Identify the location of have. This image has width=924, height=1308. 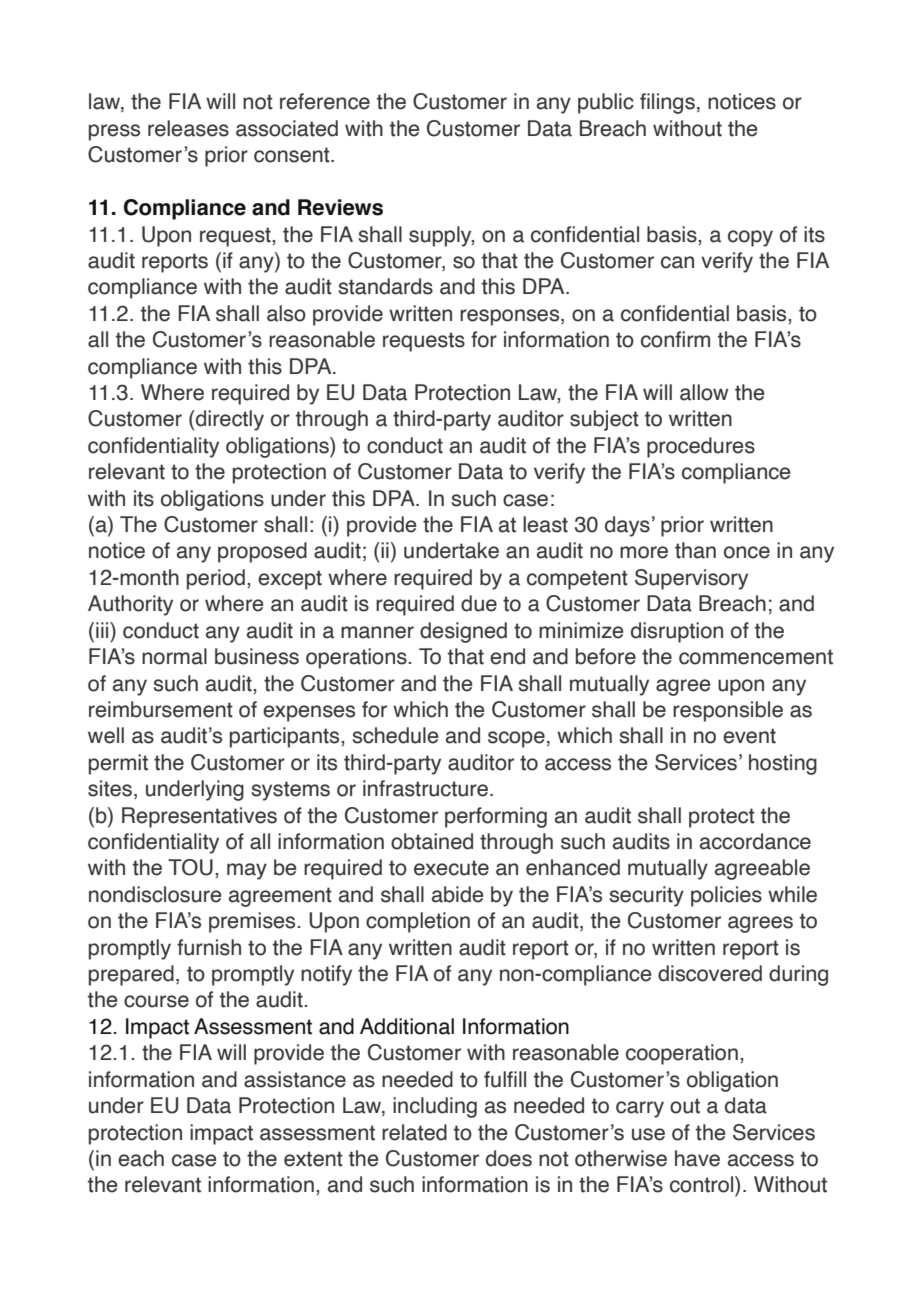
(697, 1158).
